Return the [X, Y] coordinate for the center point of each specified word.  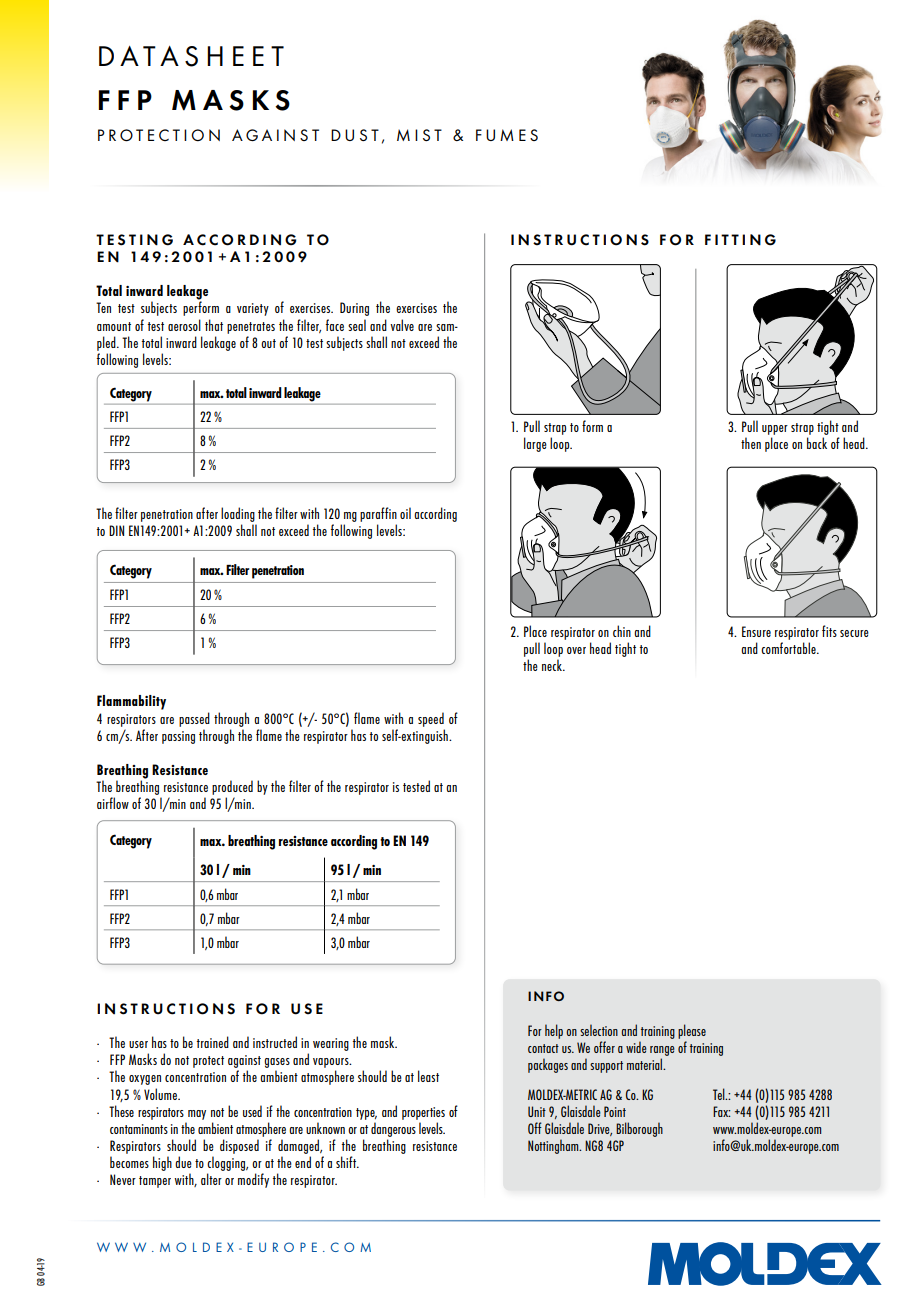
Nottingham [554, 1146]
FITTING [740, 240]
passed [194, 719]
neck [553, 665]
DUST [355, 135]
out [268, 343]
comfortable [789, 648]
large [535, 444]
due [183, 1162]
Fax [721, 1111]
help [554, 1031]
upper [775, 430]
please [692, 1031]
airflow [113, 803]
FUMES [507, 135]
